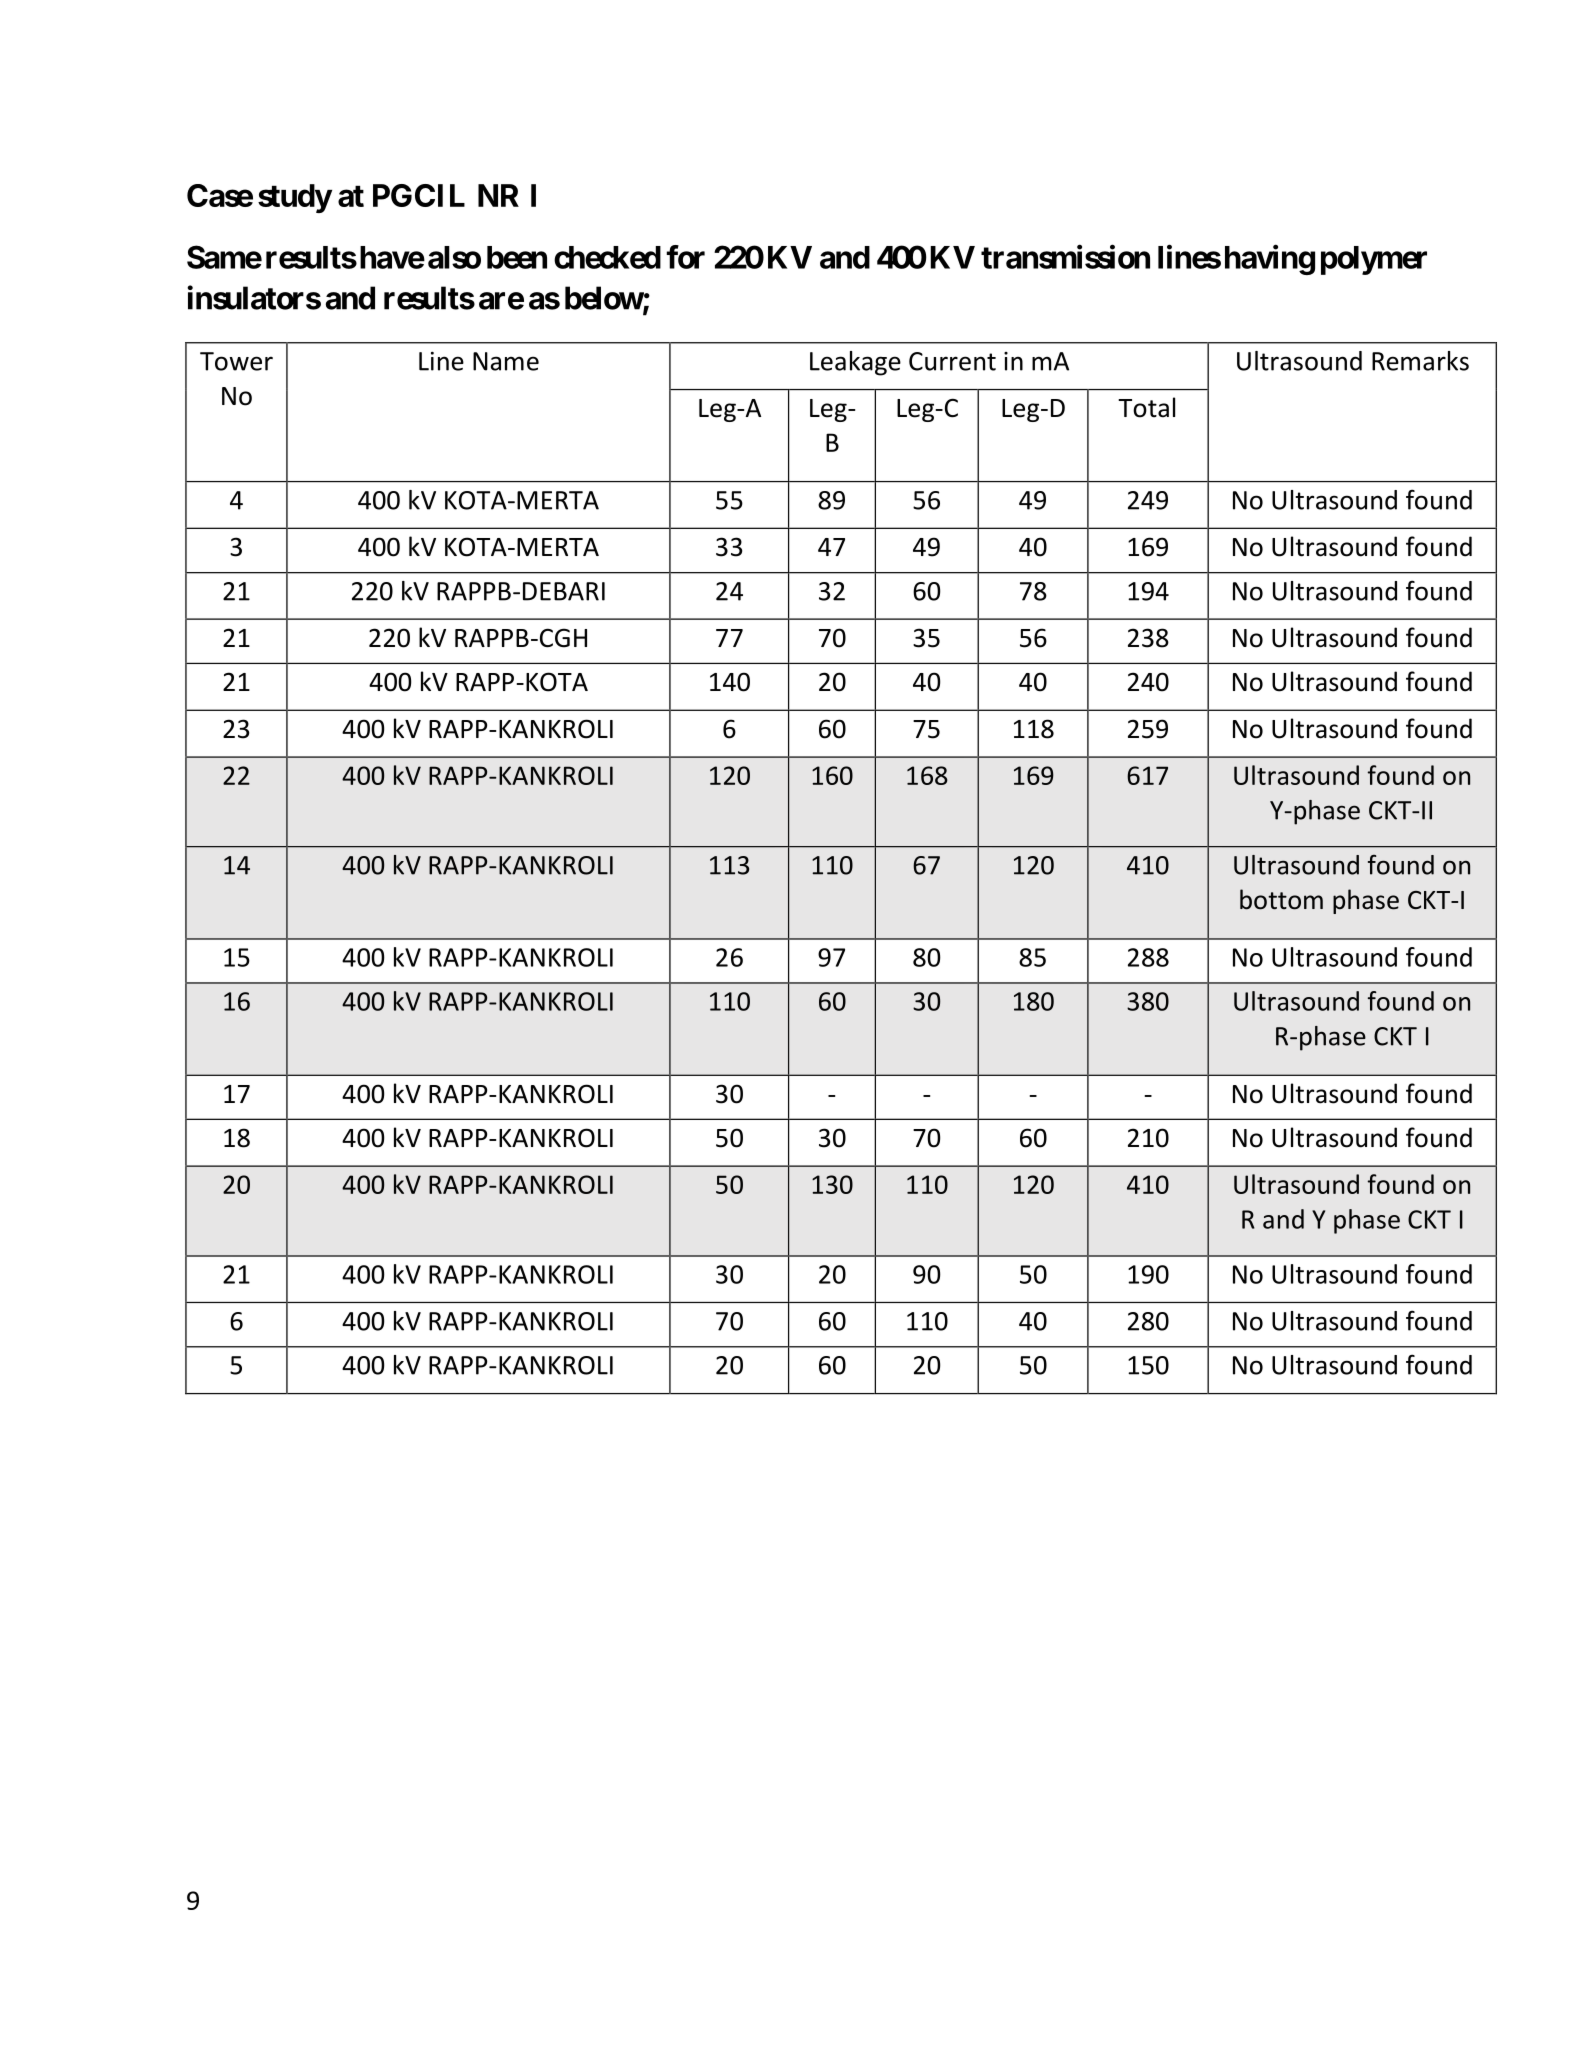  I want to click on Remarks, so click(1420, 361).
